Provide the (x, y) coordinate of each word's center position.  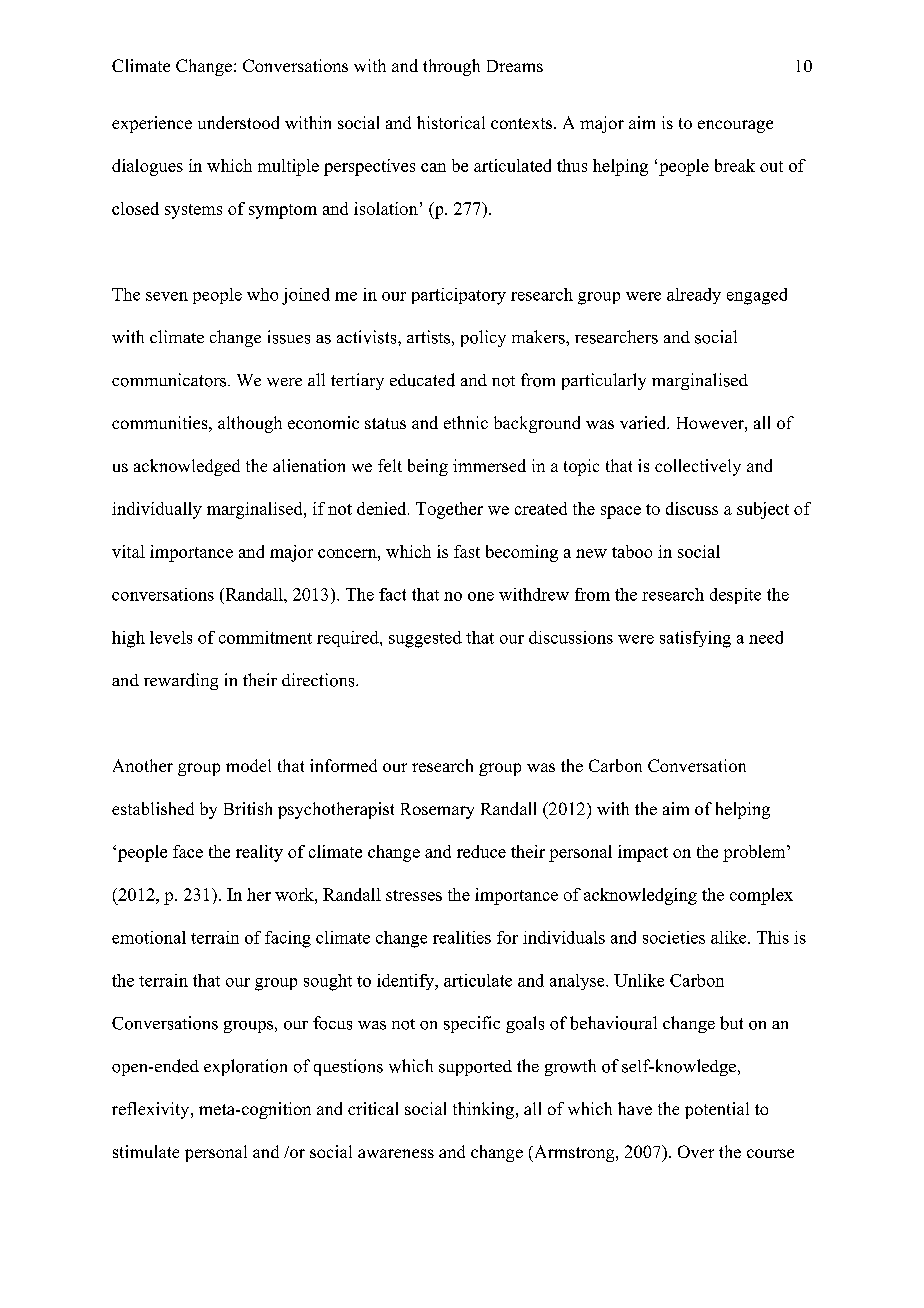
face (188, 851)
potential (717, 1110)
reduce (481, 851)
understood (238, 122)
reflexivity (152, 1110)
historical (451, 122)
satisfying (695, 639)
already (694, 296)
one (481, 596)
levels (171, 637)
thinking (485, 1110)
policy (483, 338)
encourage (735, 126)
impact (643, 853)
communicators (170, 380)
